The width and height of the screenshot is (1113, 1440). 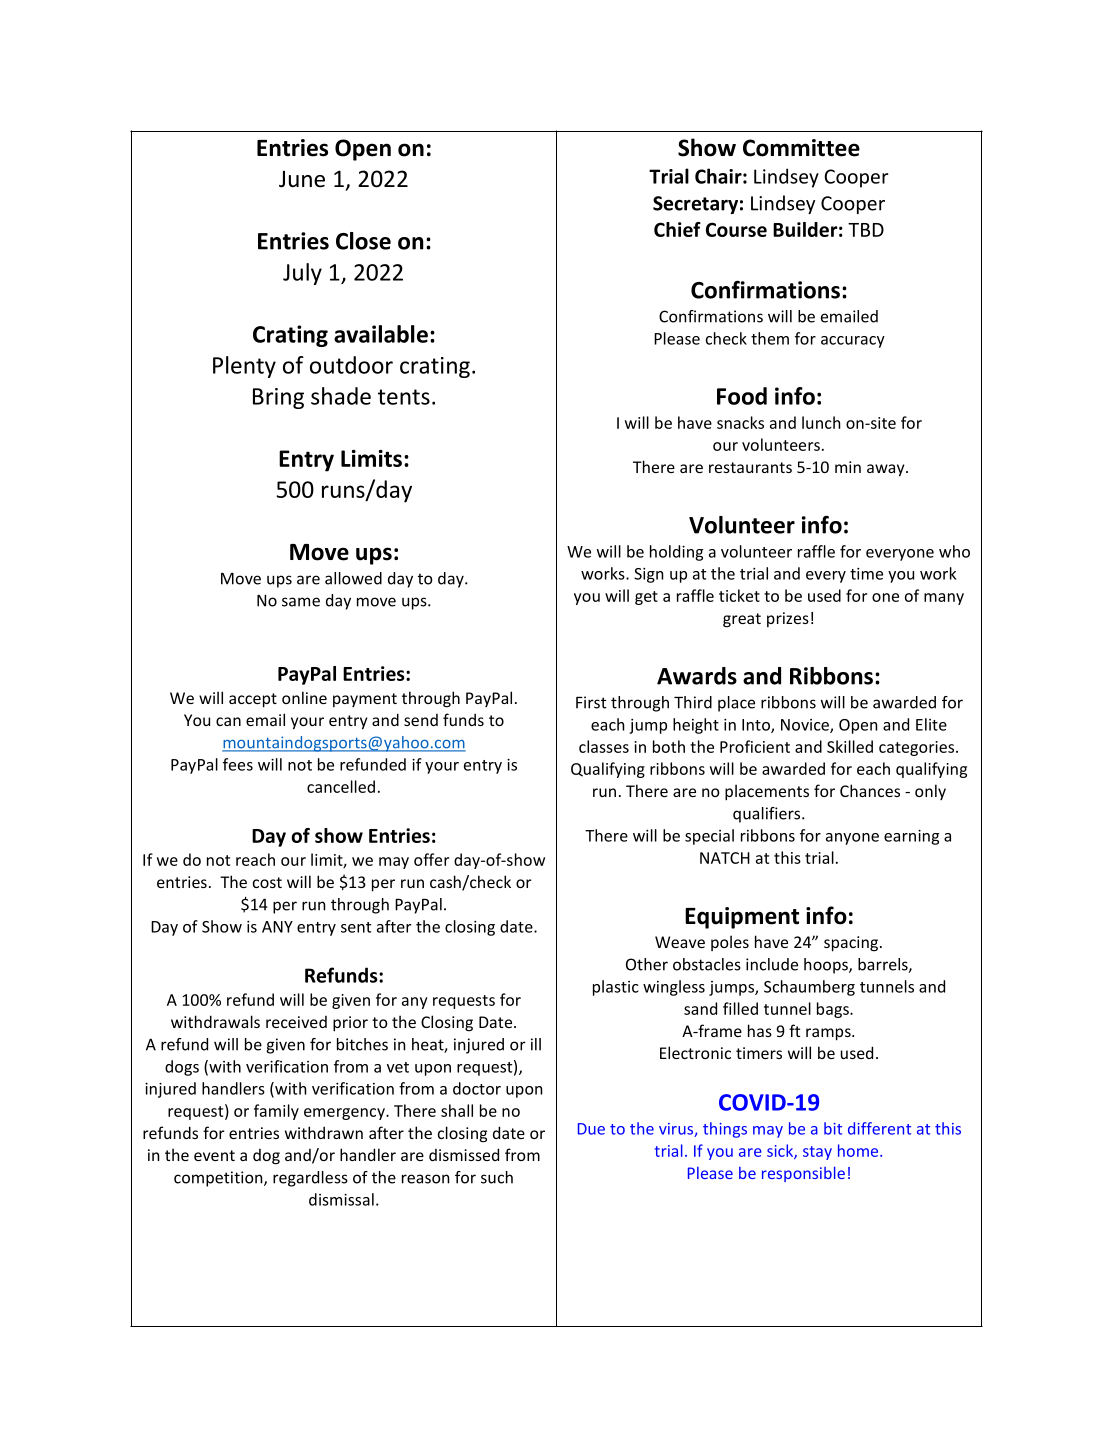 What do you see at coordinates (677, 229) in the screenshot?
I see `Chief` at bounding box center [677, 229].
